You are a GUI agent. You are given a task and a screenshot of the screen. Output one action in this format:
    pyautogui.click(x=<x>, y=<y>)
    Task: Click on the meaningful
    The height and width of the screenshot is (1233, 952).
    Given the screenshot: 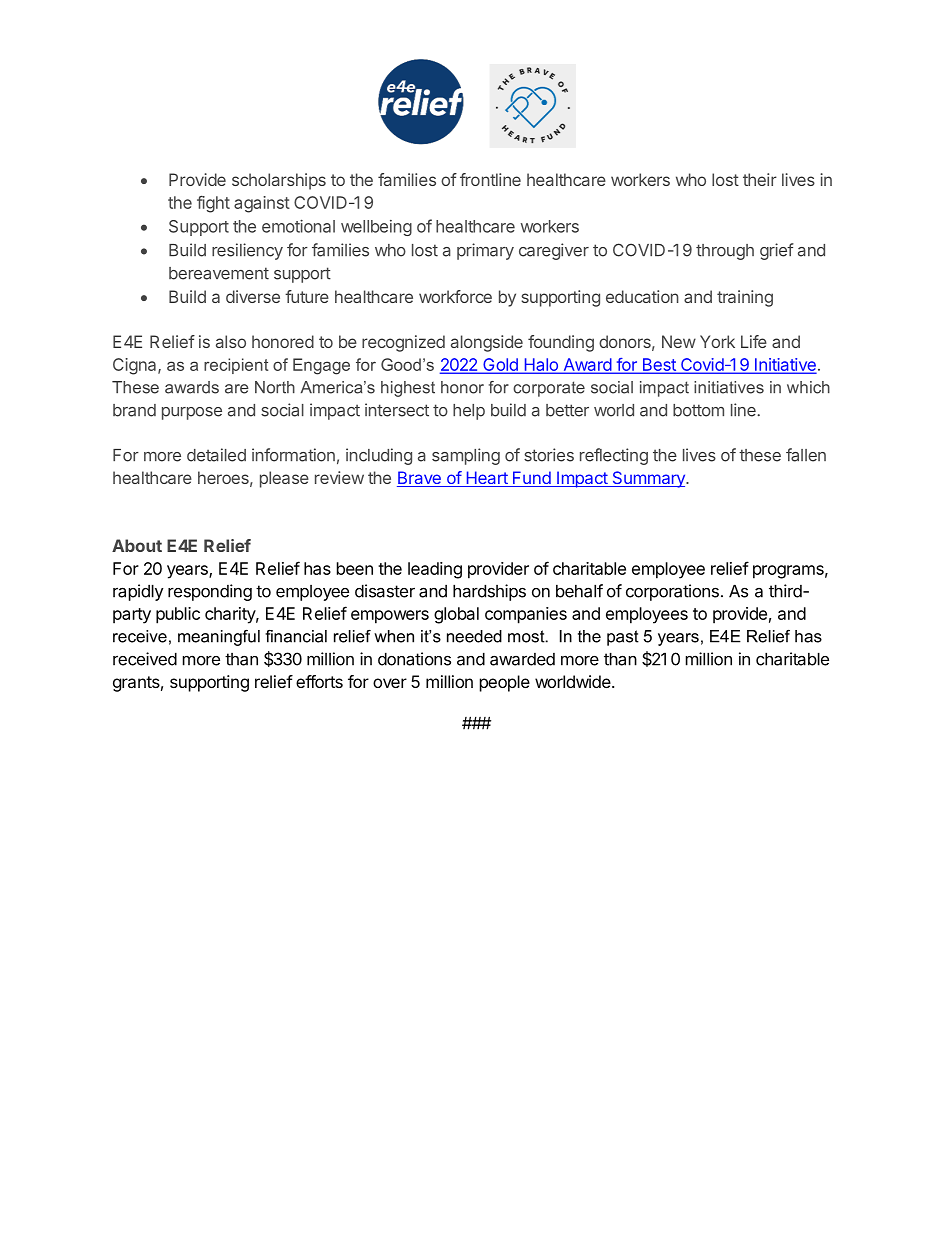 What is the action you would take?
    pyautogui.click(x=219, y=638)
